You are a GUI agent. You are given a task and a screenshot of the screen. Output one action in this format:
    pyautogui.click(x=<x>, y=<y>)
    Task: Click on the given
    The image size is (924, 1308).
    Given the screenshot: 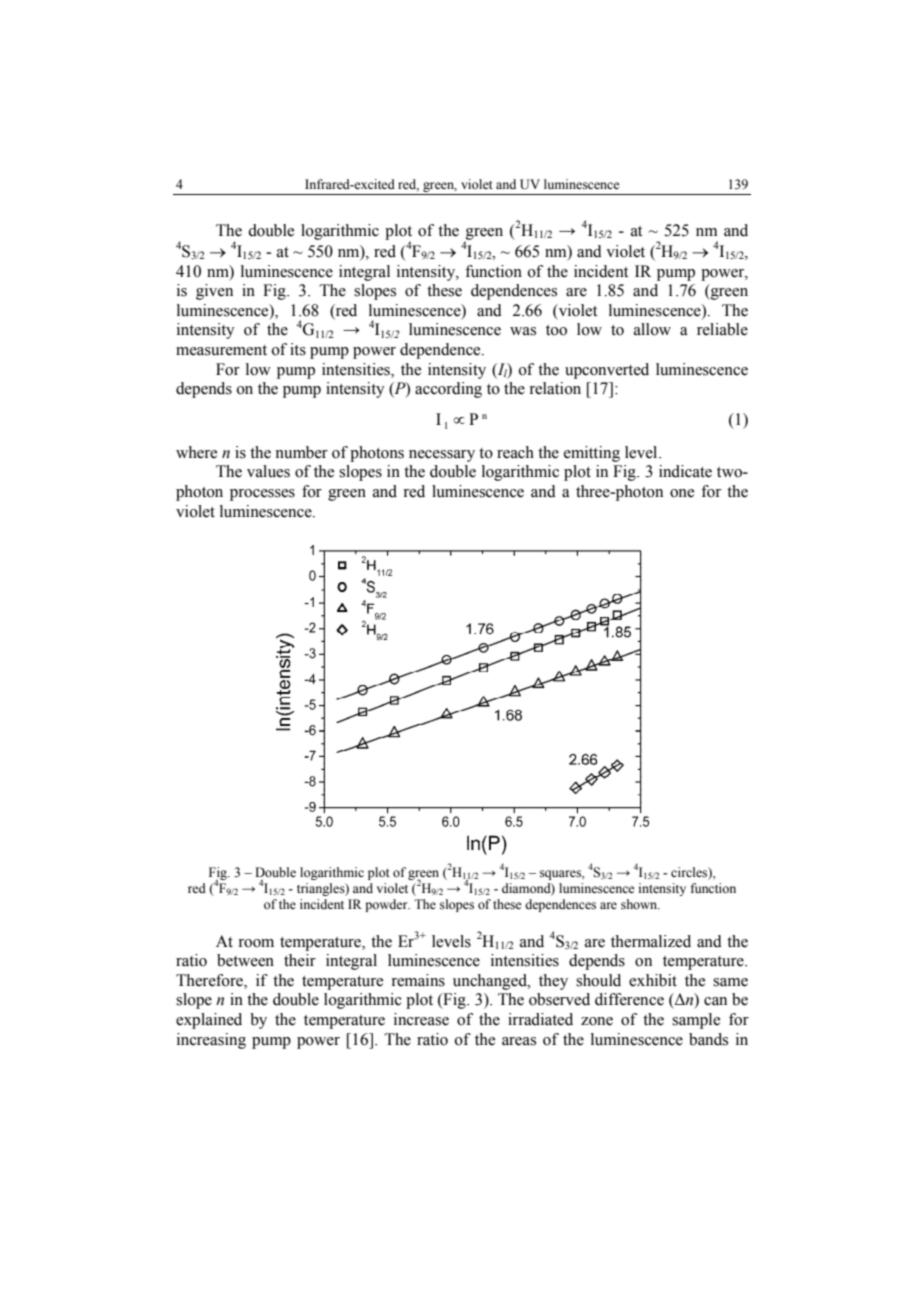 What is the action you would take?
    pyautogui.click(x=214, y=292)
